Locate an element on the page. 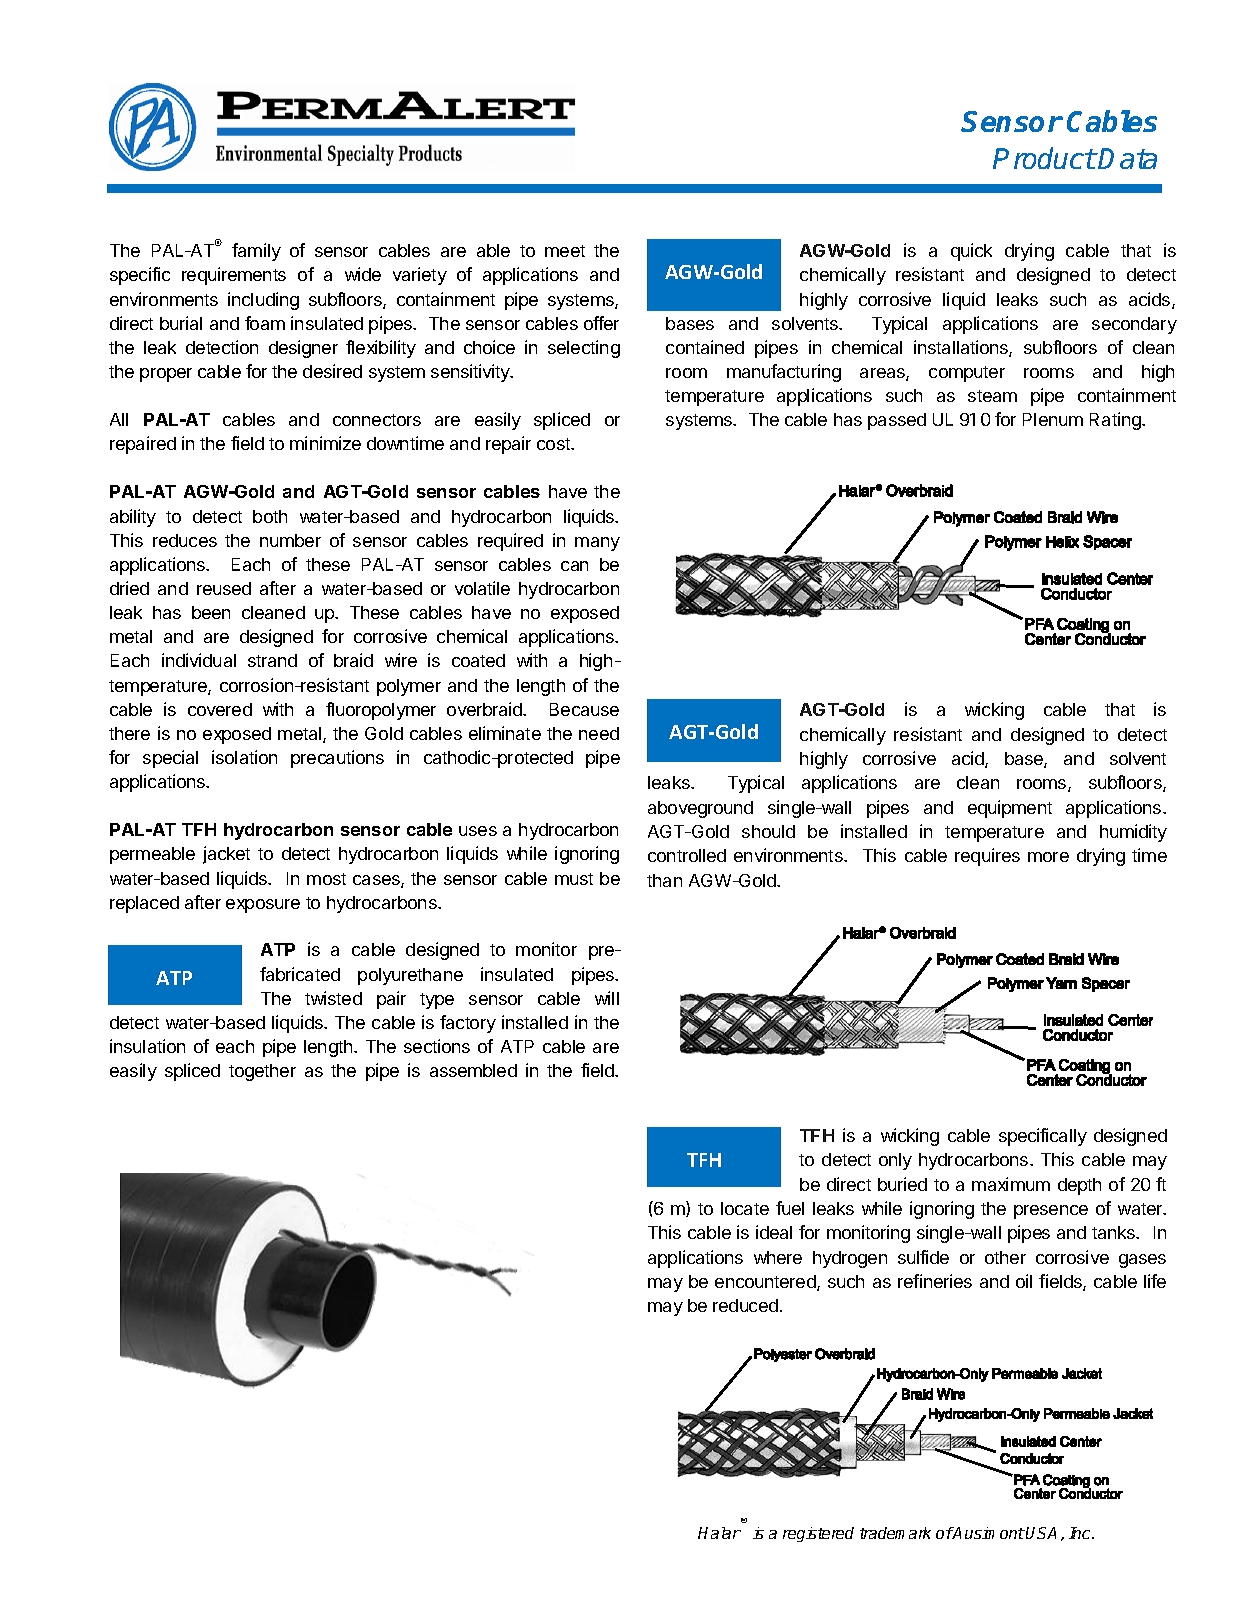 Image resolution: width=1240 pixels, height=1604 pixels. equipment is located at coordinates (1010, 809).
